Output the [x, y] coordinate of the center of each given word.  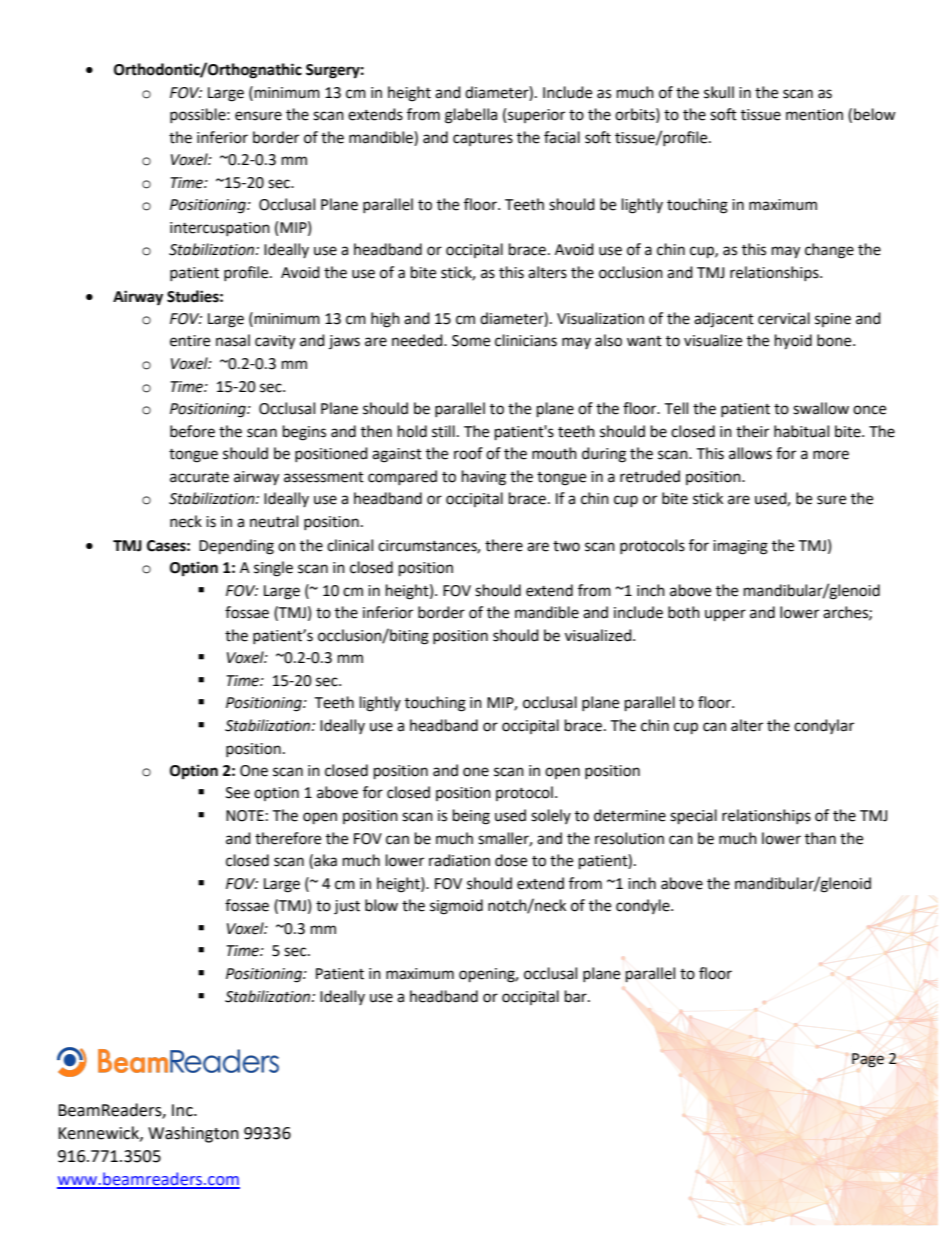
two [566, 546]
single [273, 569]
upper [725, 615]
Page [868, 1060]
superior [536, 116]
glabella [471, 116]
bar [577, 996]
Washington [193, 1134]
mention [814, 115]
